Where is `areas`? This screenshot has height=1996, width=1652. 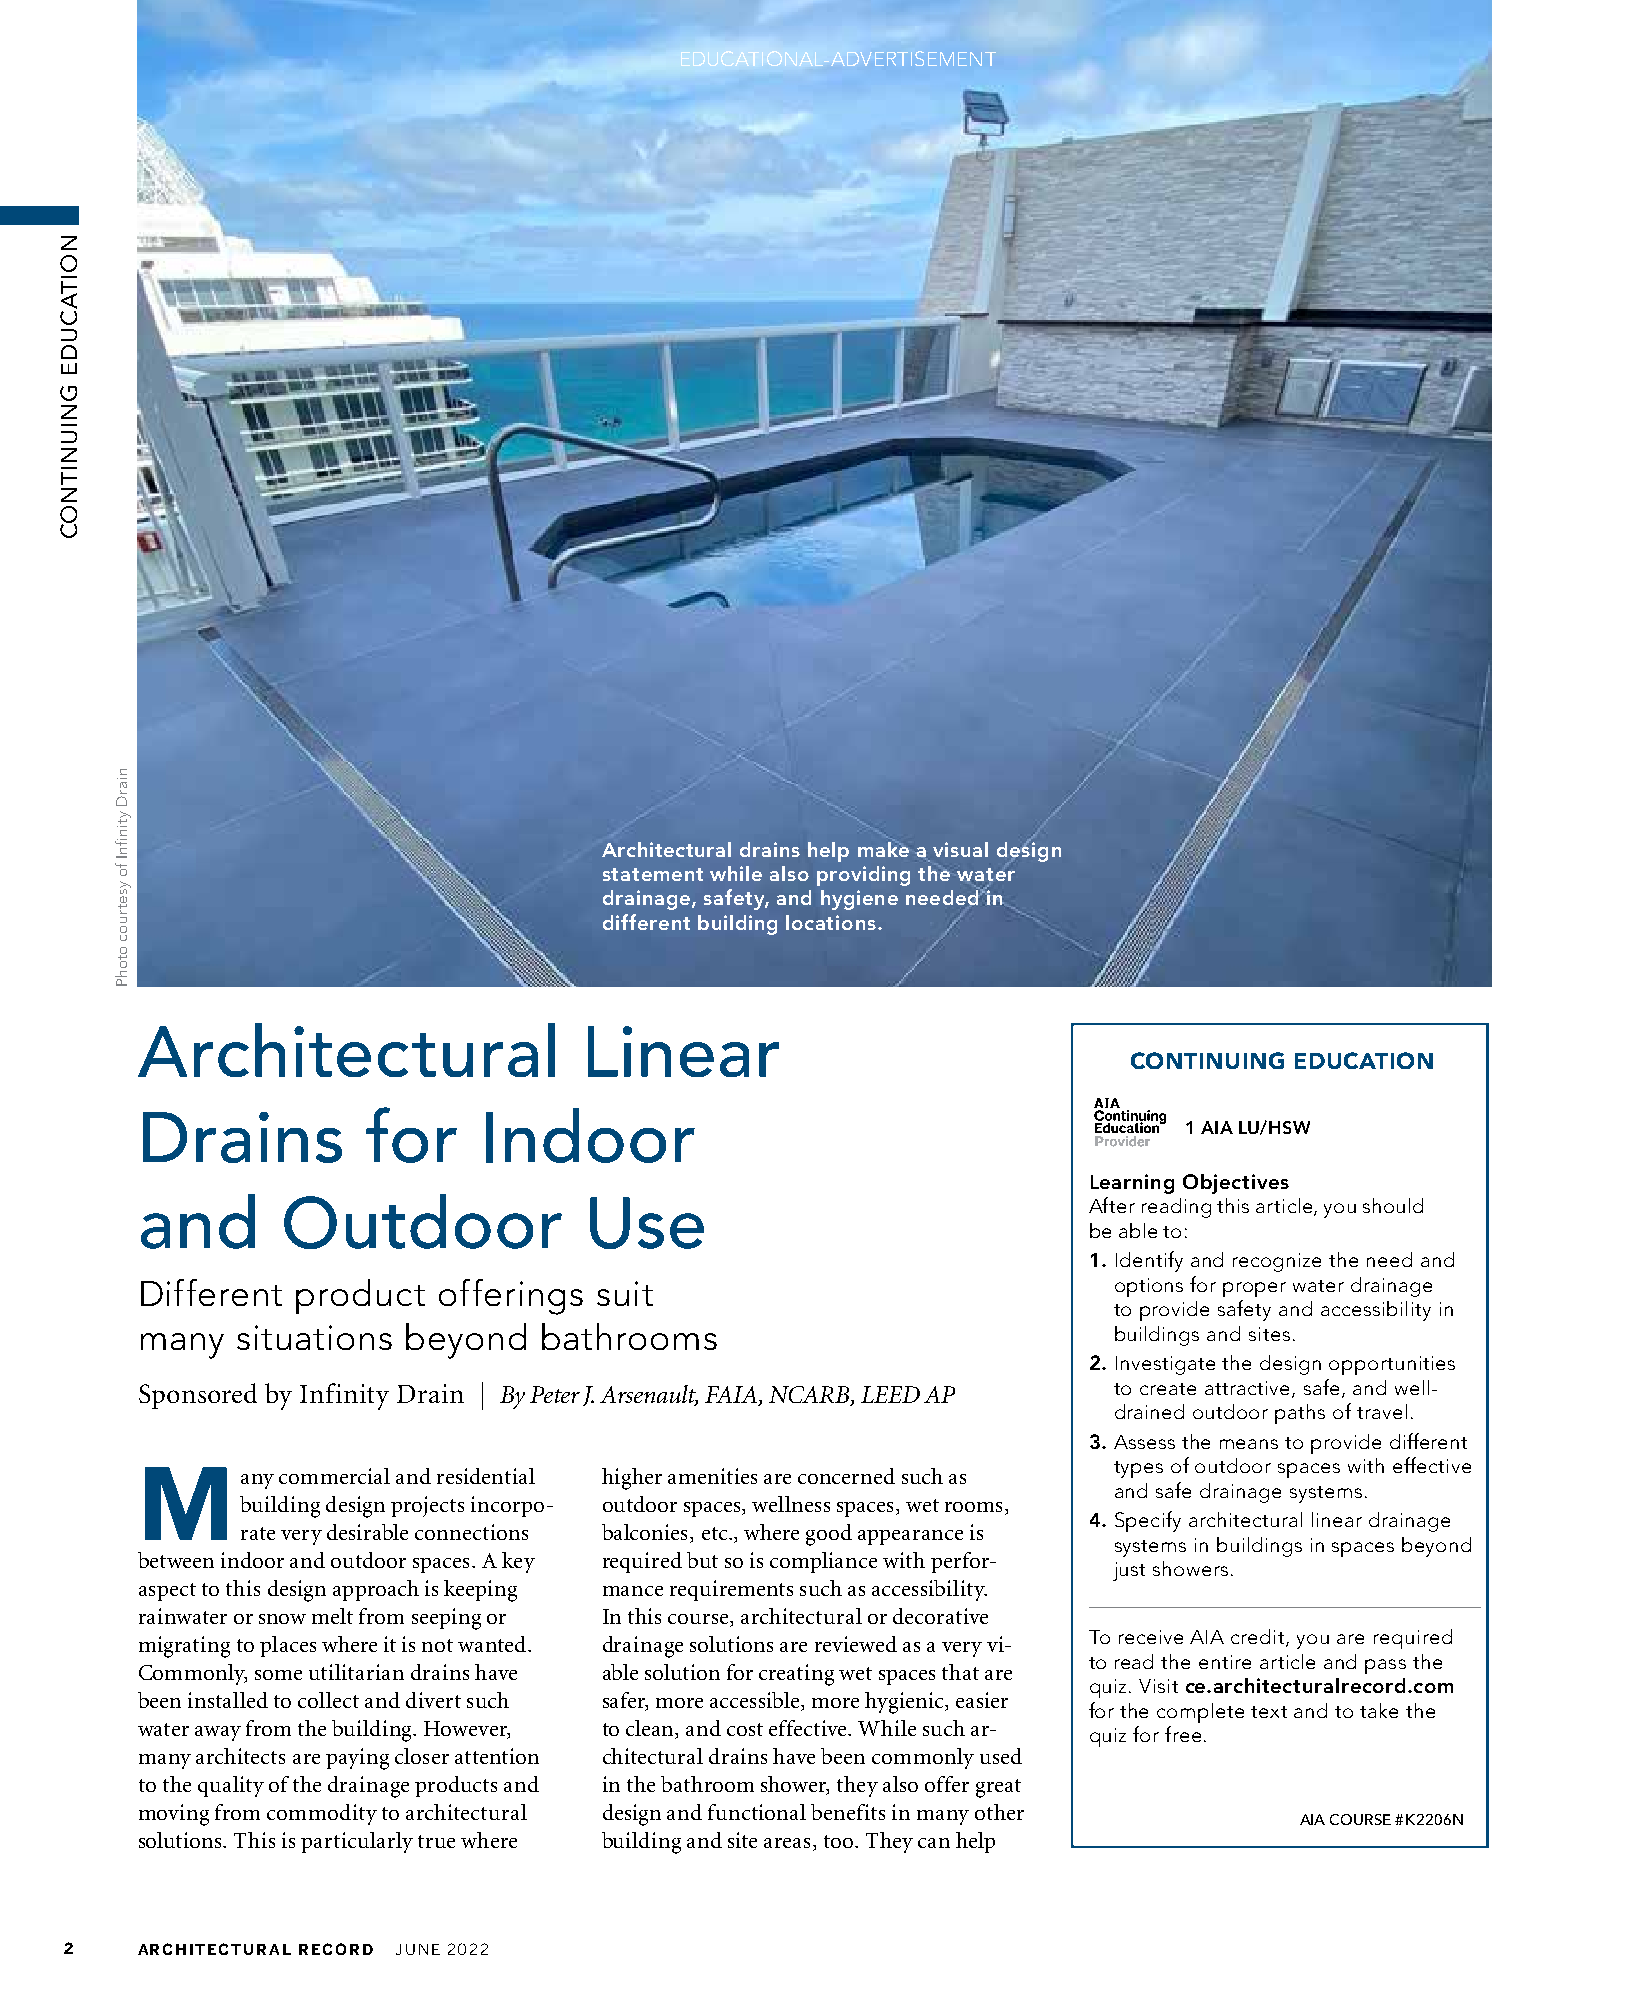
areas is located at coordinates (789, 1844).
